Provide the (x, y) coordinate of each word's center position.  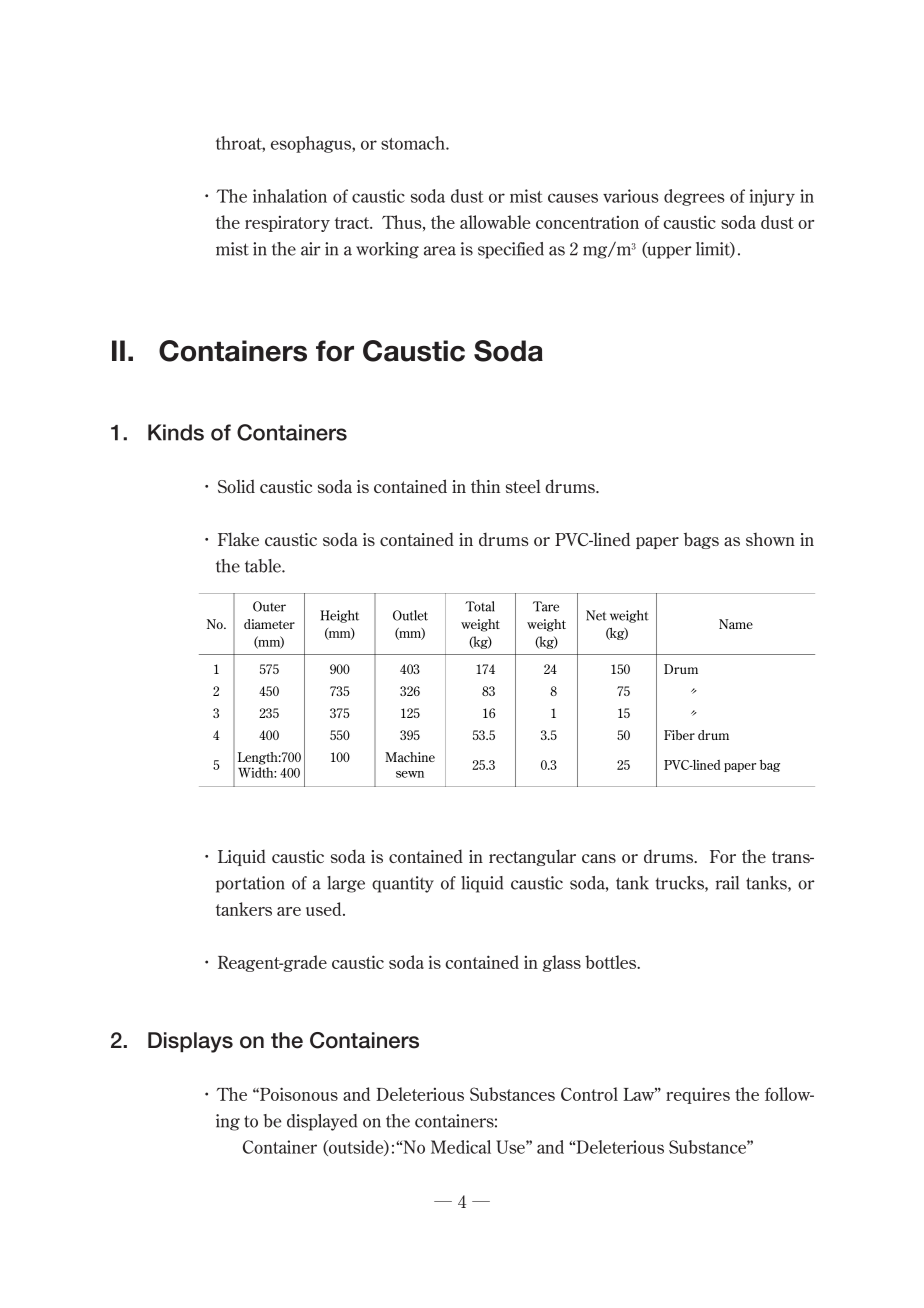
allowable (495, 222)
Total (480, 606)
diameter (269, 624)
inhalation (290, 196)
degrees (694, 197)
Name (736, 624)
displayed (322, 1122)
